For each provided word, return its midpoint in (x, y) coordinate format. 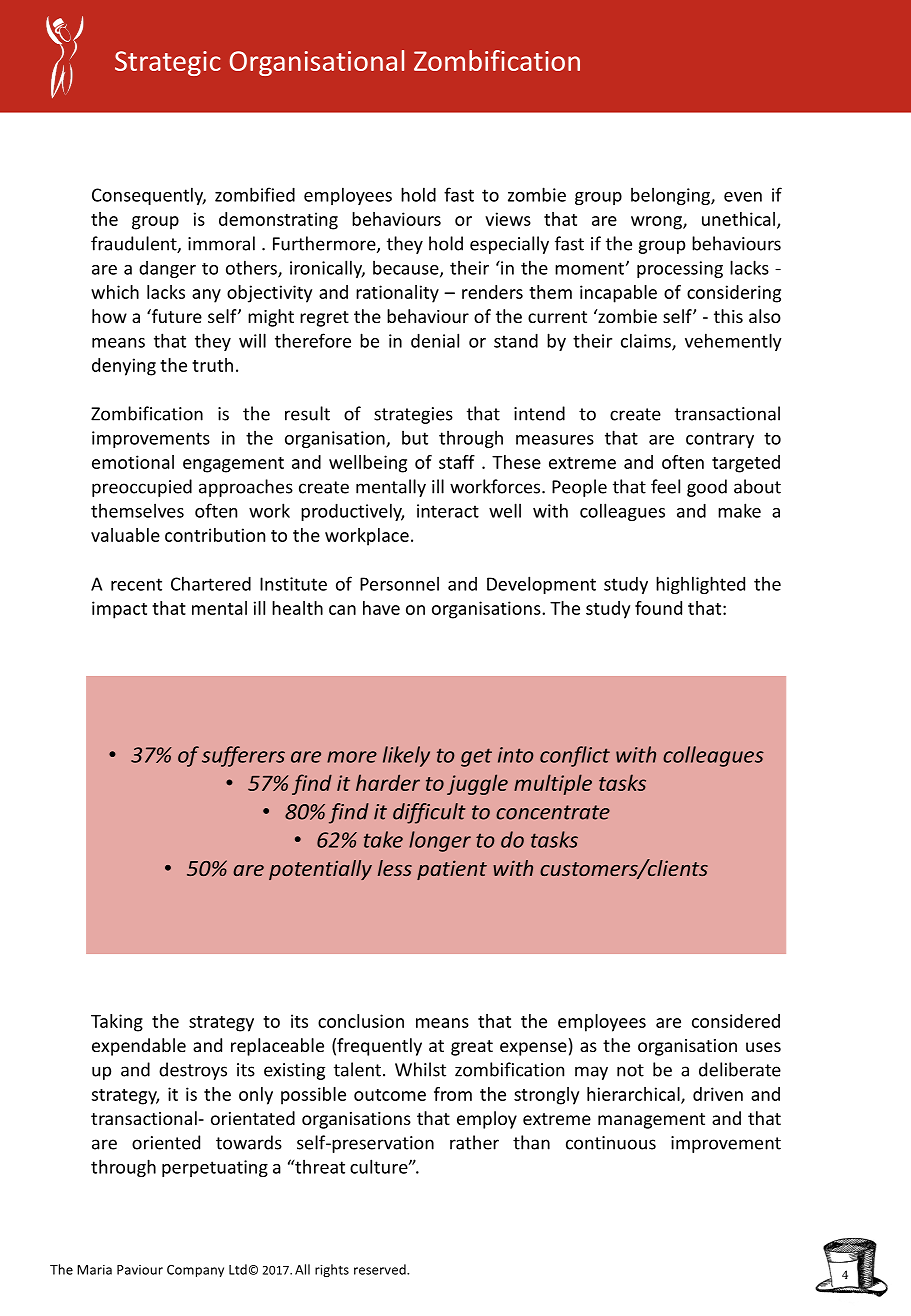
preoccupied (142, 488)
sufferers (243, 756)
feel (665, 486)
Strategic (168, 63)
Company (195, 1271)
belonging (671, 196)
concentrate (553, 812)
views (508, 219)
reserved (381, 1269)
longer (440, 841)
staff (457, 462)
